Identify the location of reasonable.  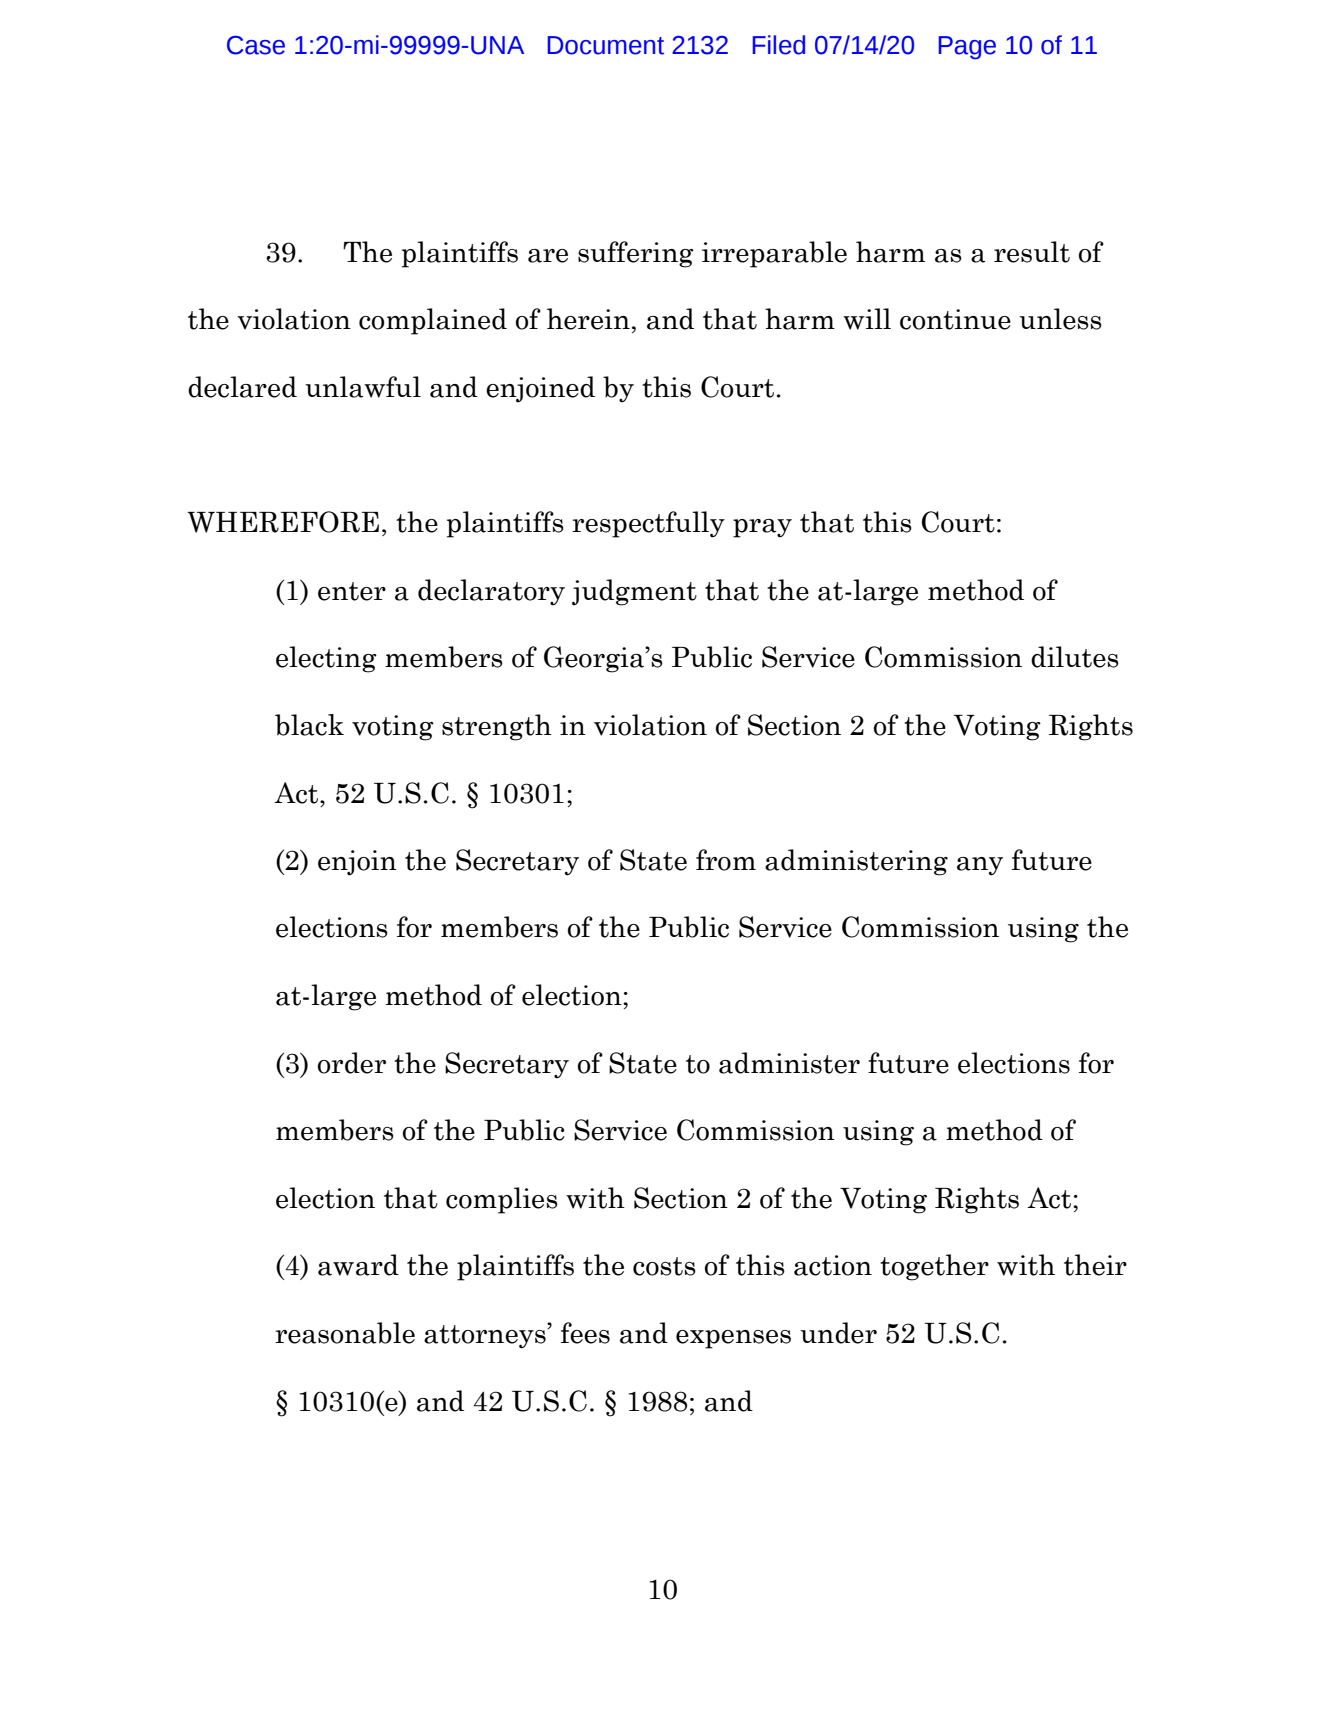
(345, 1333).
